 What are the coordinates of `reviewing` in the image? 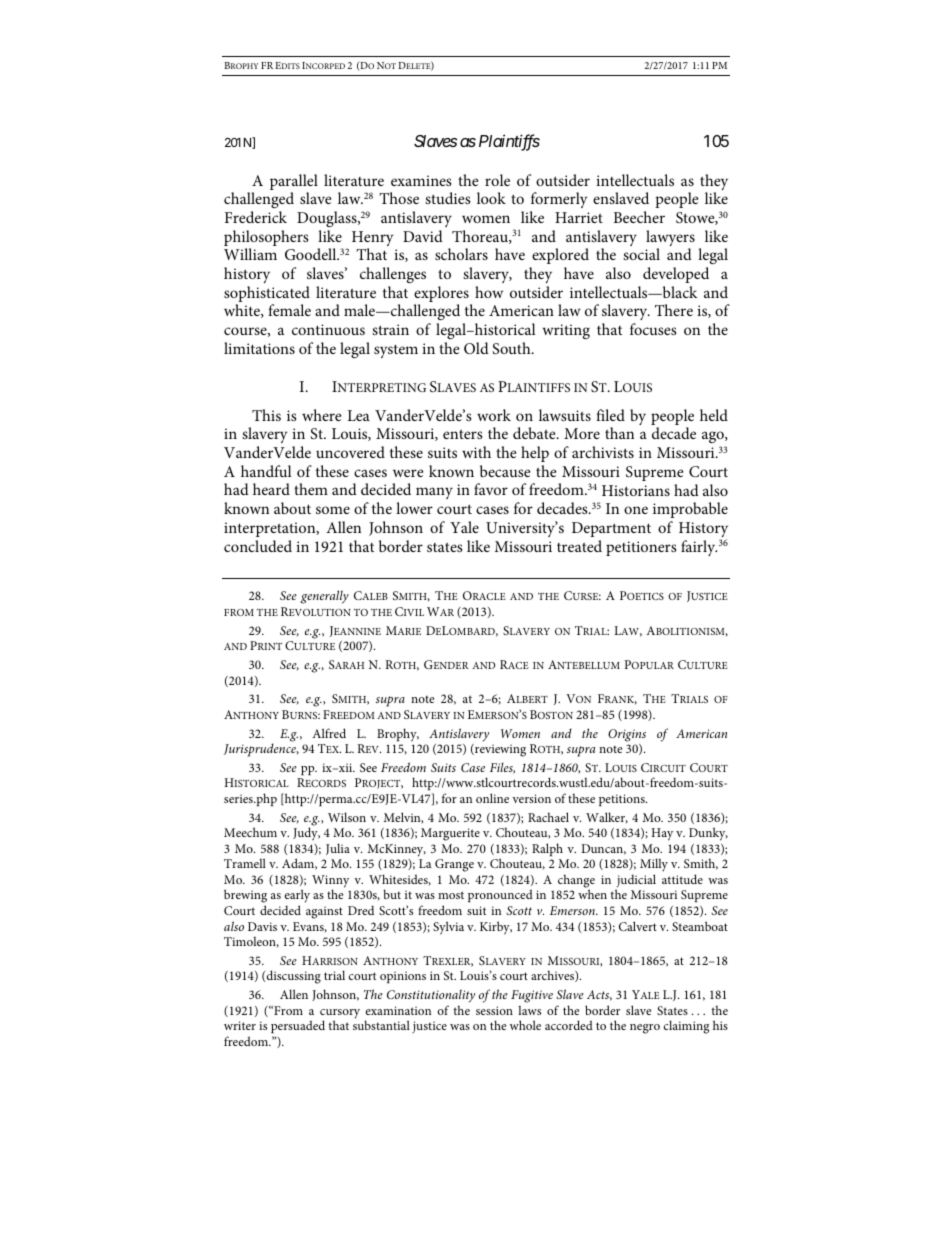 It's located at (499, 750).
